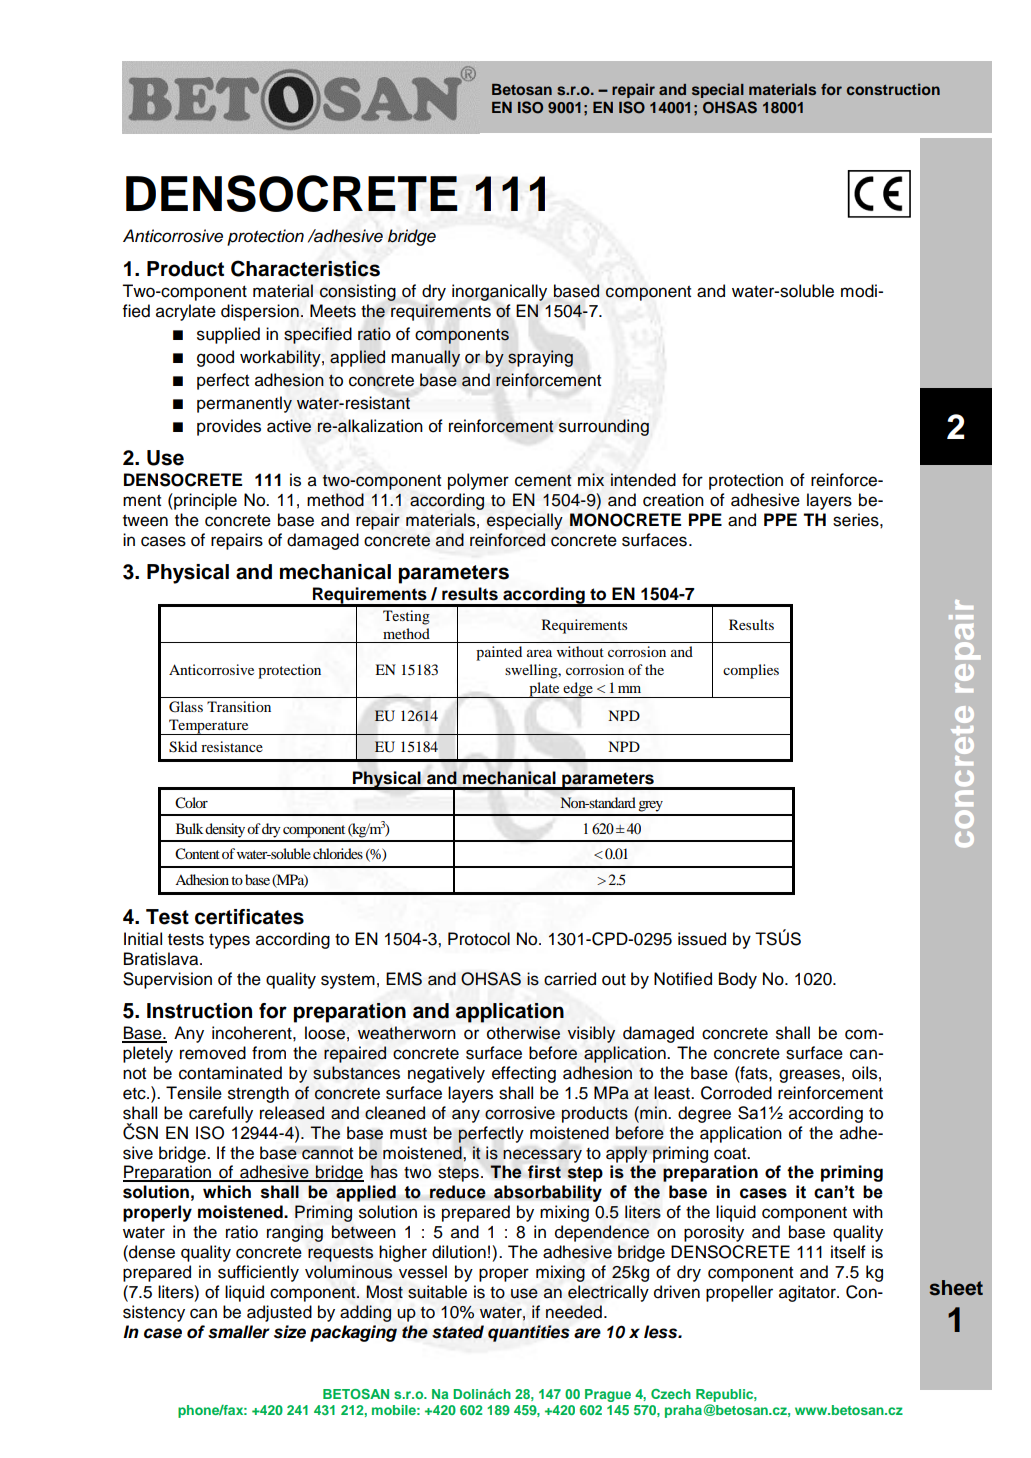 This screenshot has width=1031, height=1458. Describe the element at coordinates (305, 268) in the screenshot. I see `Characteristics` at that location.
